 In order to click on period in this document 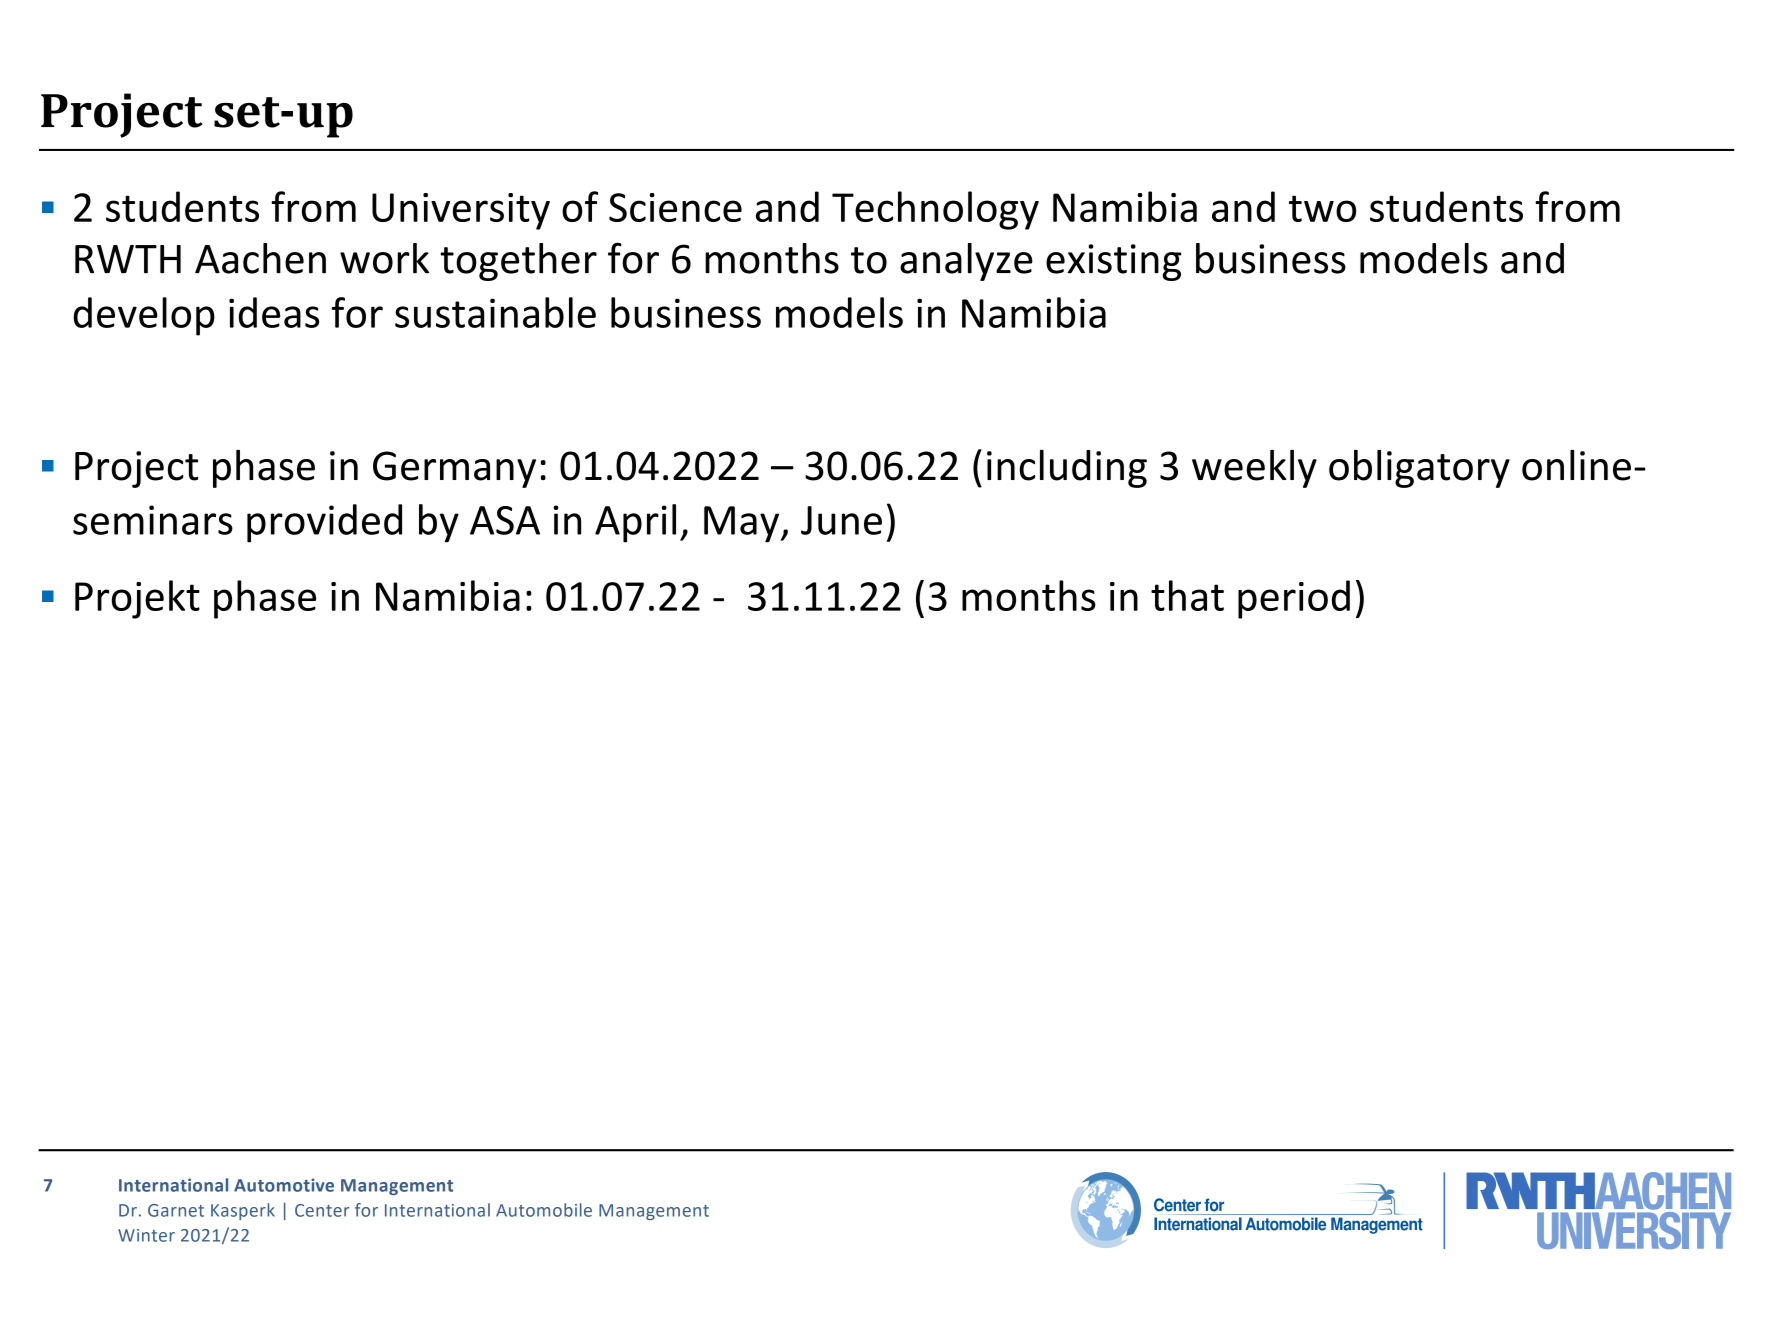, I will do `click(1294, 599)`.
